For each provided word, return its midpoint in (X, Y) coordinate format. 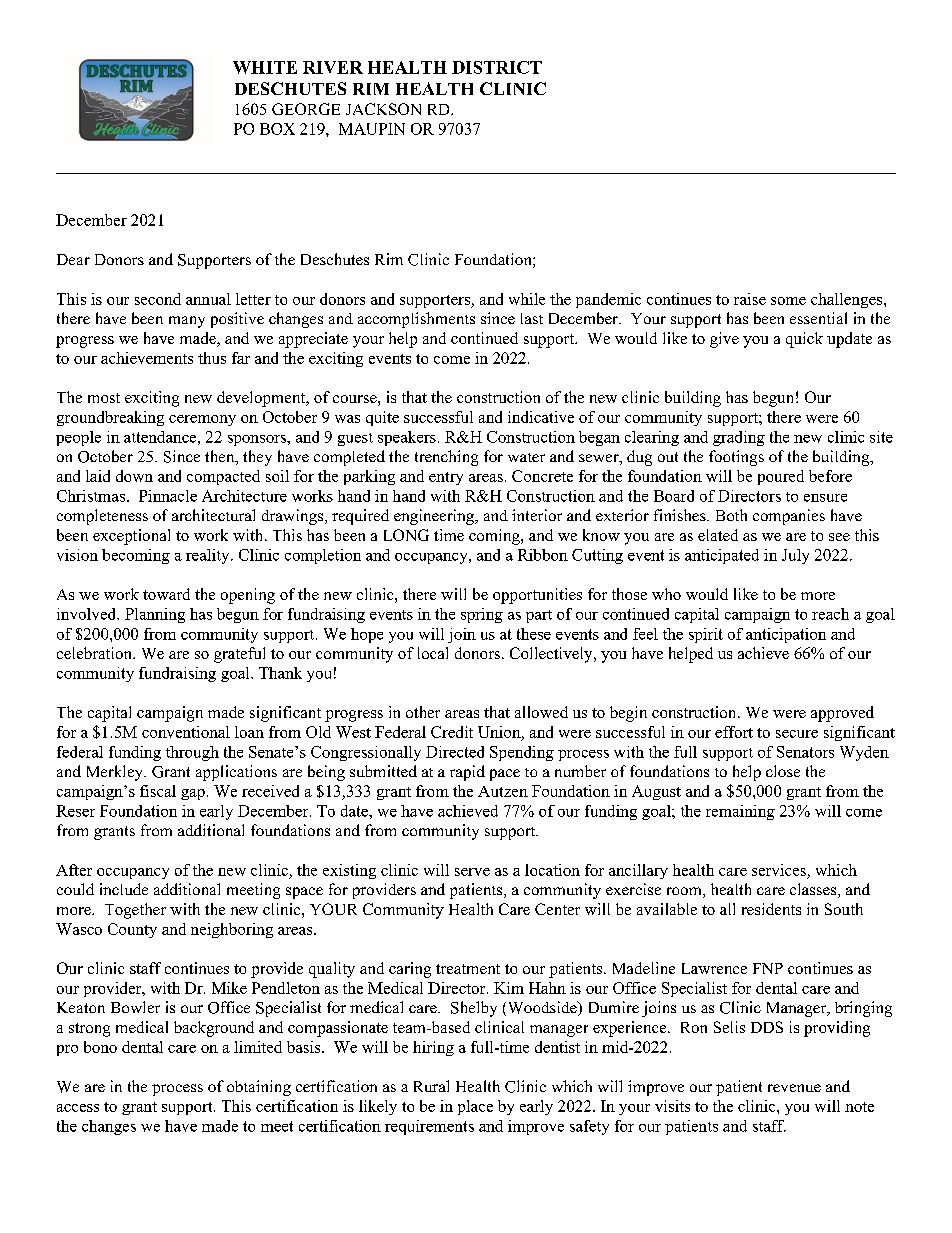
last (532, 318)
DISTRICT (497, 67)
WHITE (265, 67)
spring (482, 615)
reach (830, 614)
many (187, 322)
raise (750, 299)
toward (166, 594)
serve (472, 872)
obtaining (259, 1088)
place (475, 1107)
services (779, 870)
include (124, 889)
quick (804, 340)
